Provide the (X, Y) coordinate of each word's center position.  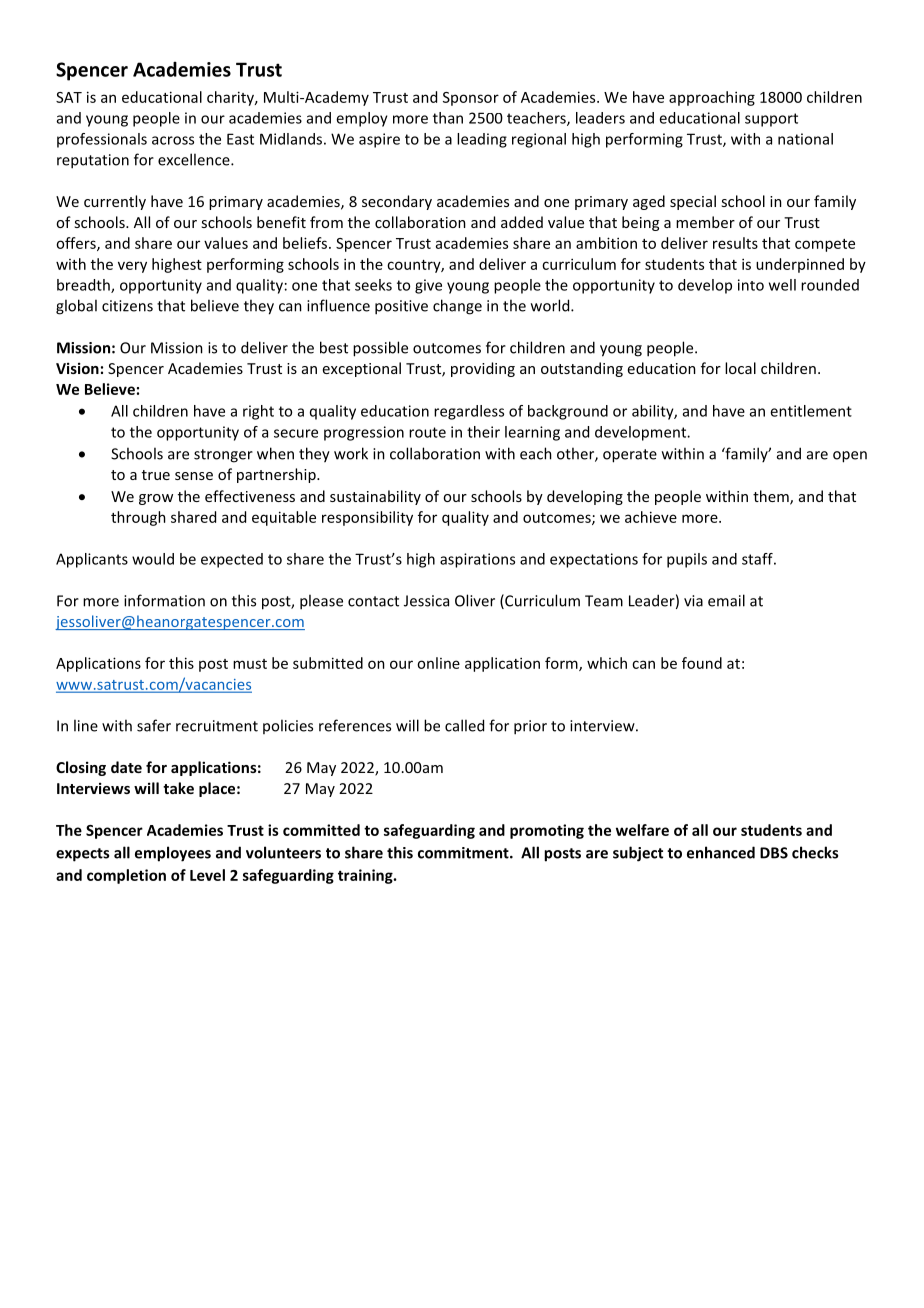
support (771, 120)
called (464, 725)
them (772, 497)
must (250, 664)
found (702, 663)
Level (207, 875)
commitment (464, 853)
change (457, 307)
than (448, 118)
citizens (127, 306)
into (751, 285)
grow (156, 499)
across (173, 140)
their (483, 432)
